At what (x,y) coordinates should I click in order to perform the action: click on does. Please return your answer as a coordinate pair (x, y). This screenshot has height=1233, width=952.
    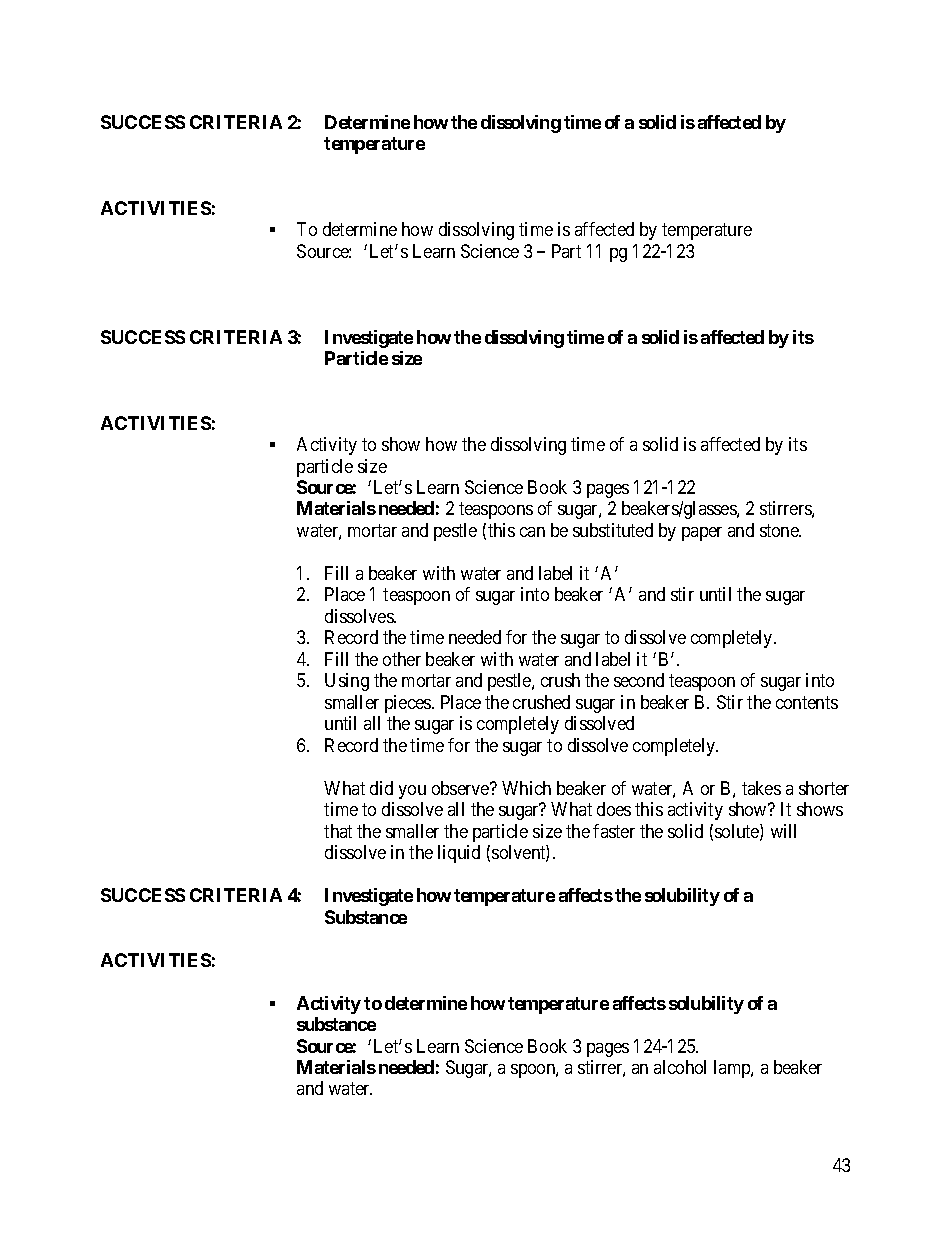
    Looking at the image, I should click on (614, 809).
